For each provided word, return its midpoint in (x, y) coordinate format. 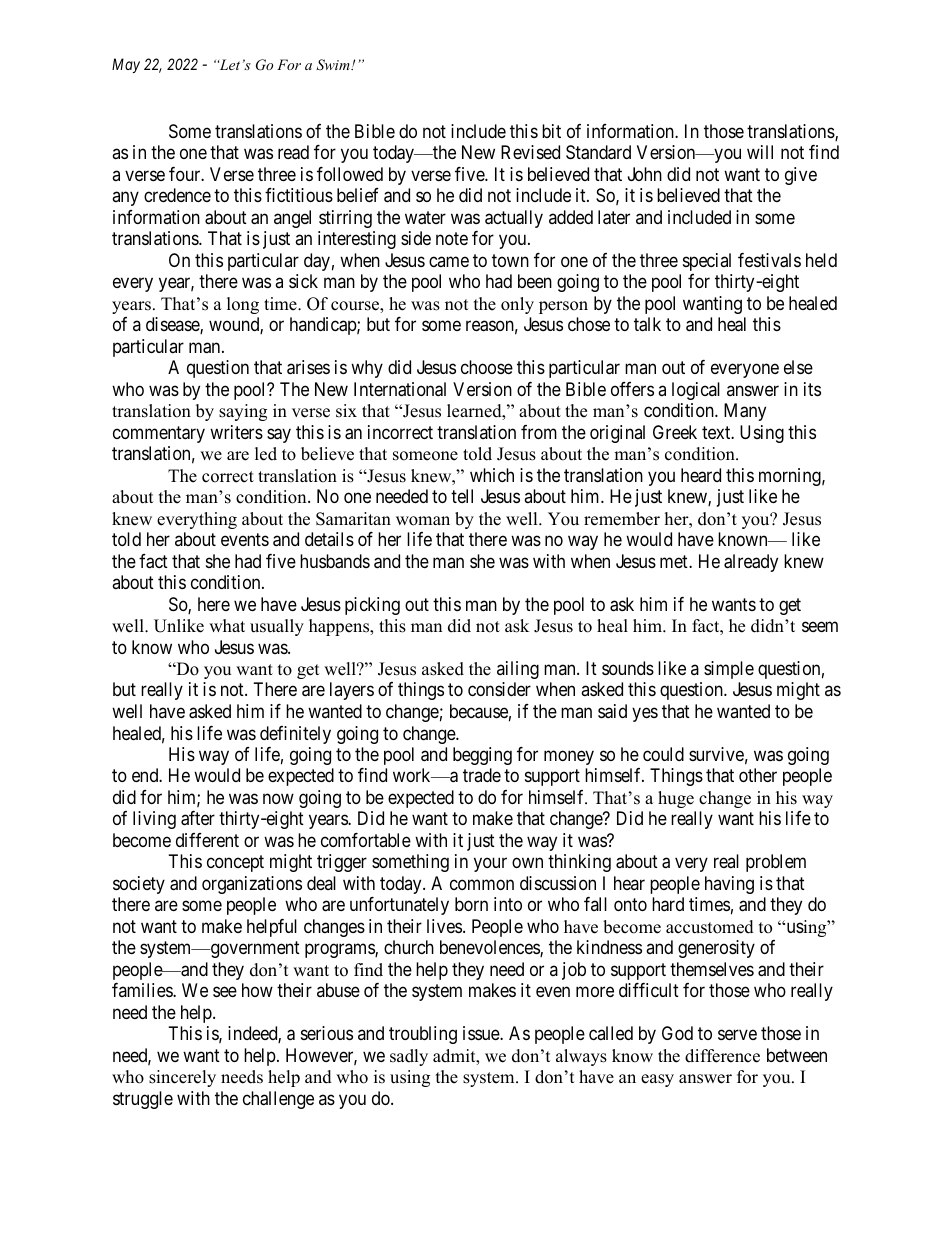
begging (482, 756)
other (758, 775)
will (760, 152)
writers (236, 432)
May (126, 65)
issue (482, 1033)
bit (551, 131)
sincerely (182, 1078)
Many (745, 412)
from (539, 432)
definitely (295, 735)
